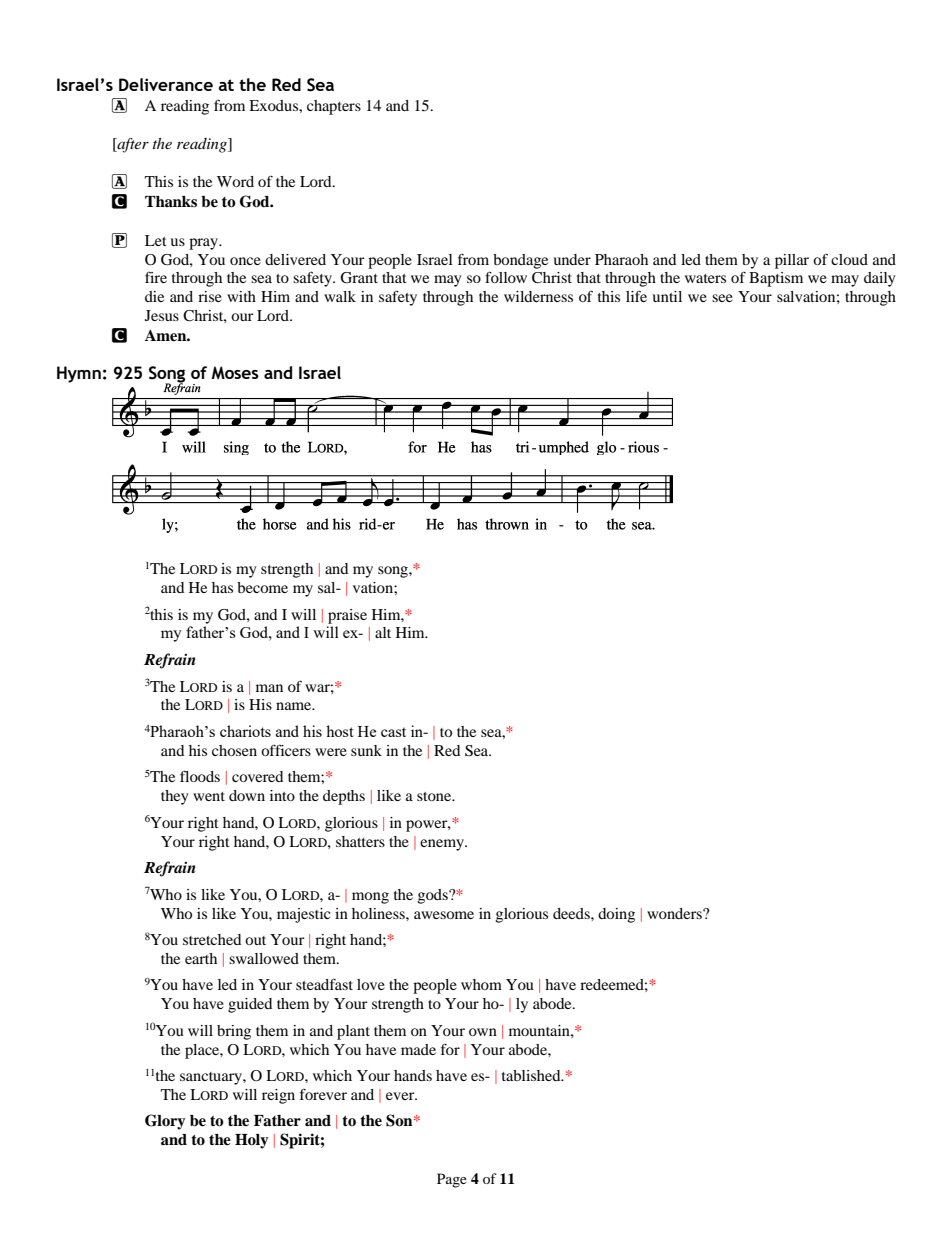 The width and height of the document is (952, 1233). I want to click on Page, so click(452, 1180).
